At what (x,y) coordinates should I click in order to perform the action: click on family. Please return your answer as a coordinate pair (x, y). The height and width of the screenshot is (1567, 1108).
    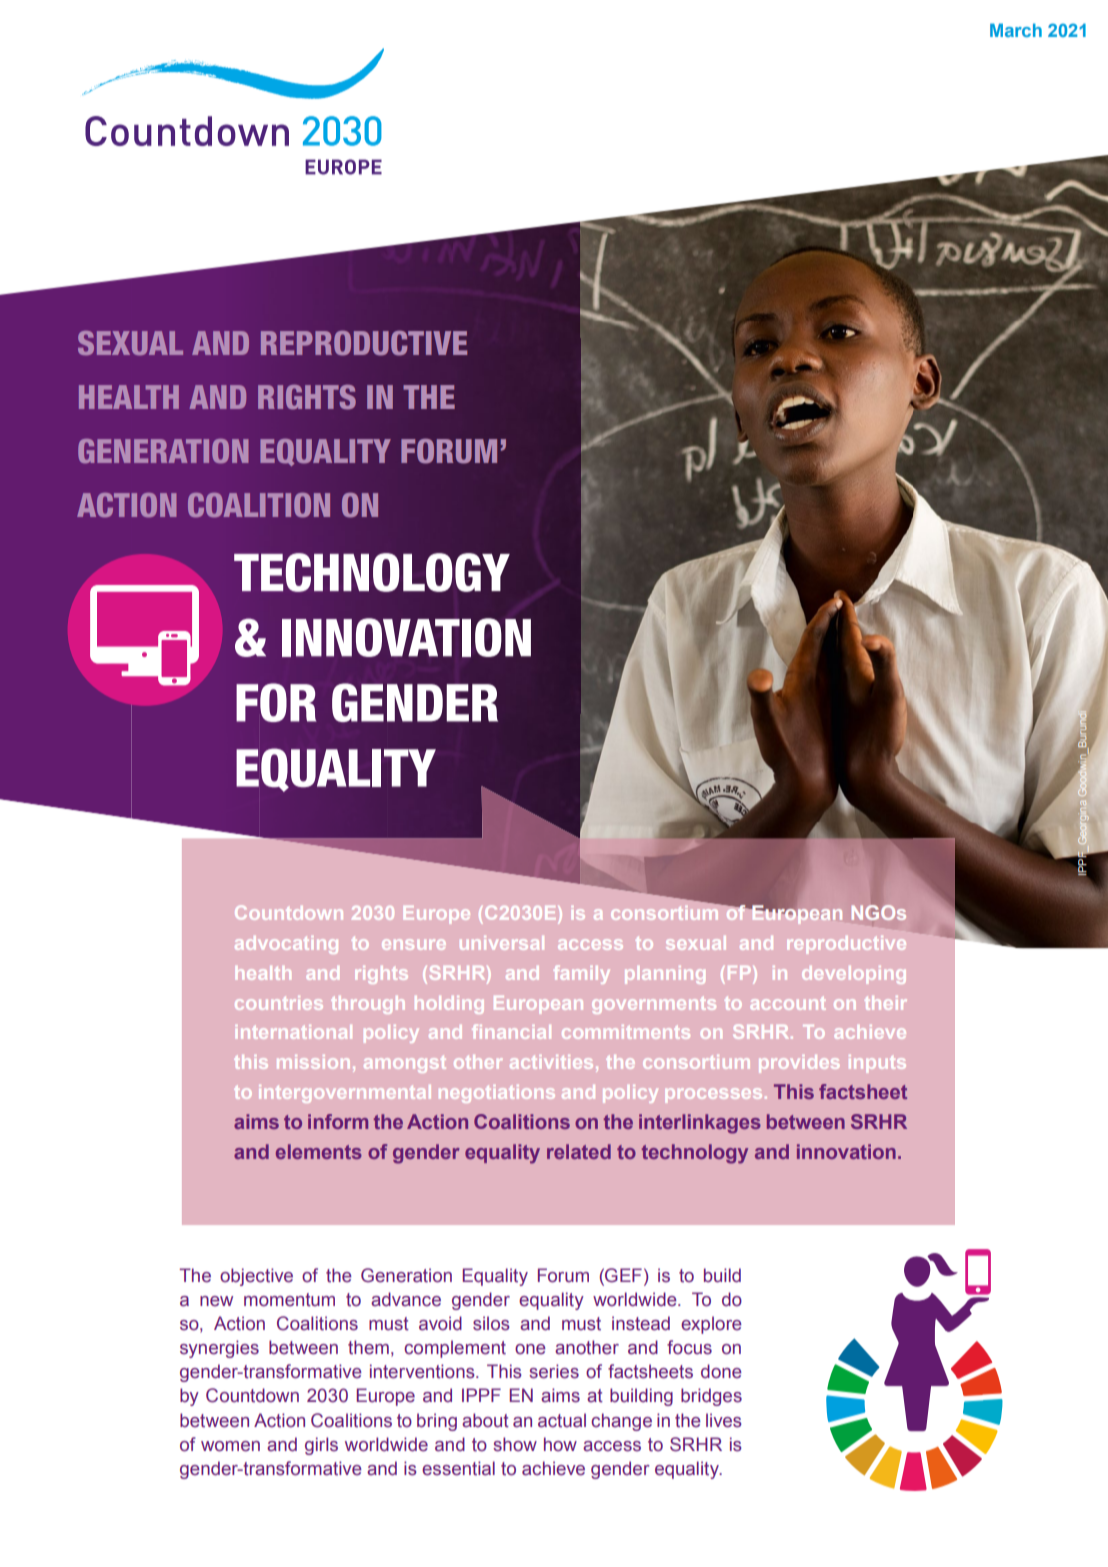
    Looking at the image, I should click on (582, 974).
